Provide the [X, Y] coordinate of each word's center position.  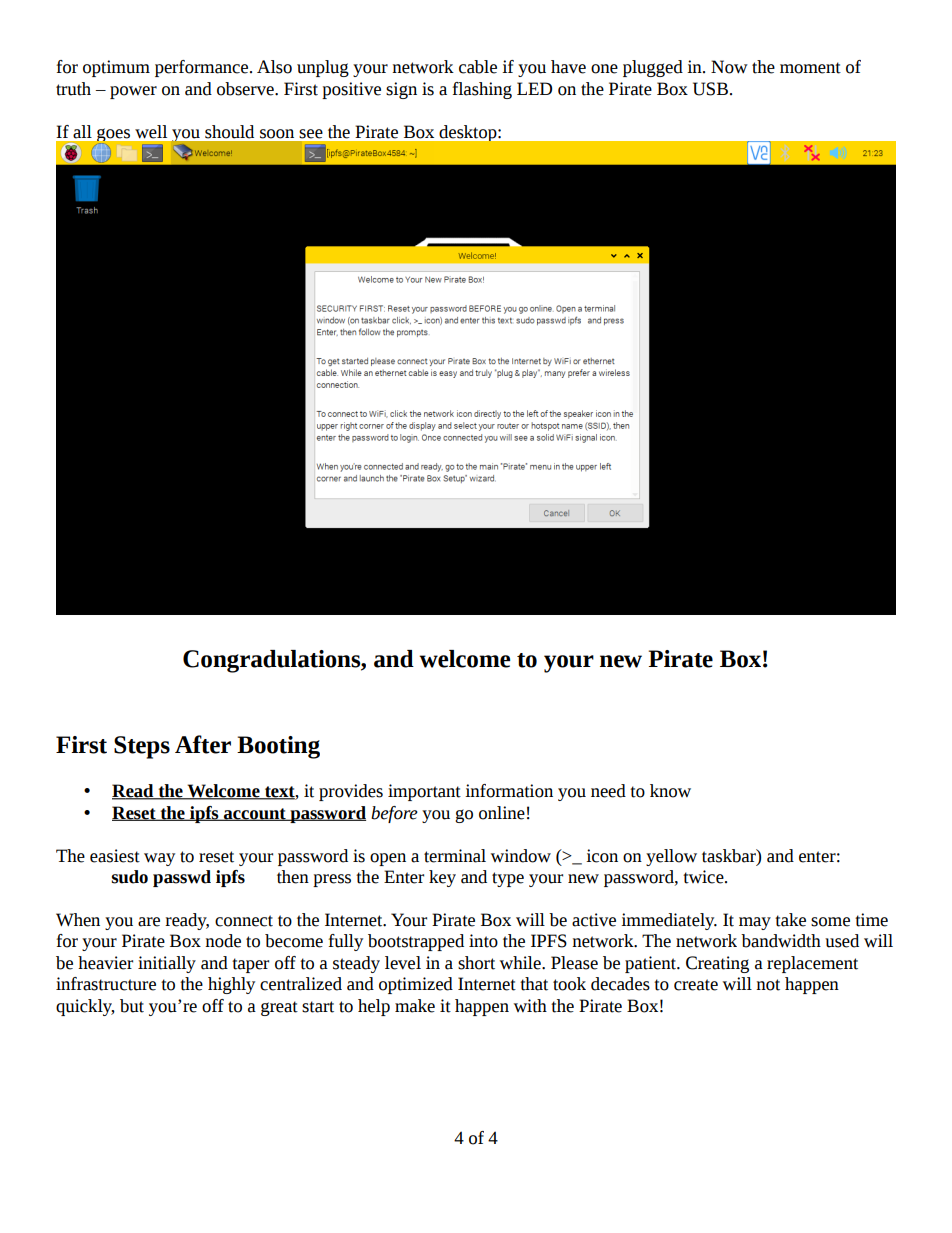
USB [710, 89]
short [476, 963]
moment [810, 68]
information [509, 791]
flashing [482, 90]
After [203, 744]
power [133, 92]
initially [167, 964]
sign [401, 90]
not [768, 985]
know [670, 791]
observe [246, 89]
